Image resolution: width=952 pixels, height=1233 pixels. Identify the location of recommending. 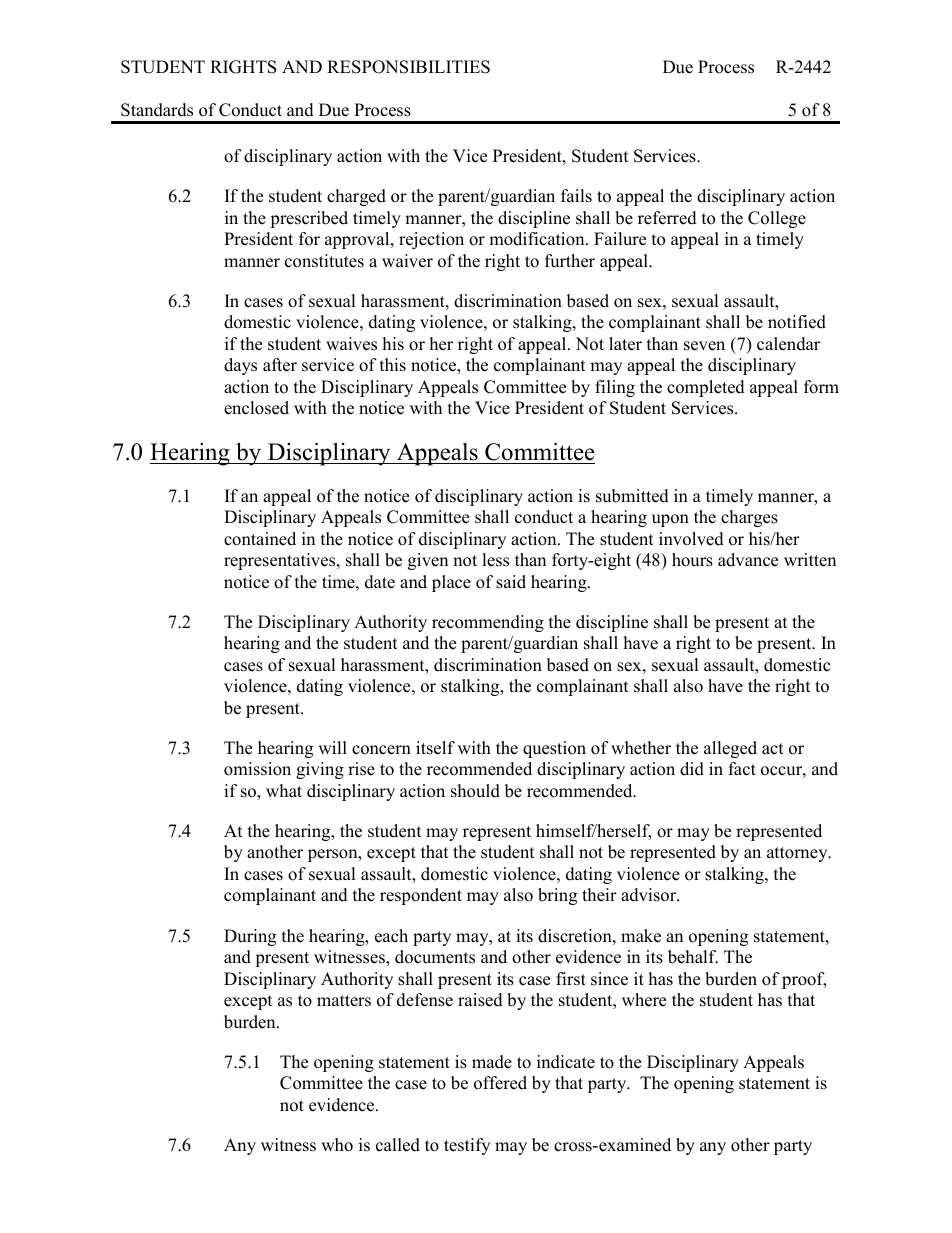
(488, 623).
